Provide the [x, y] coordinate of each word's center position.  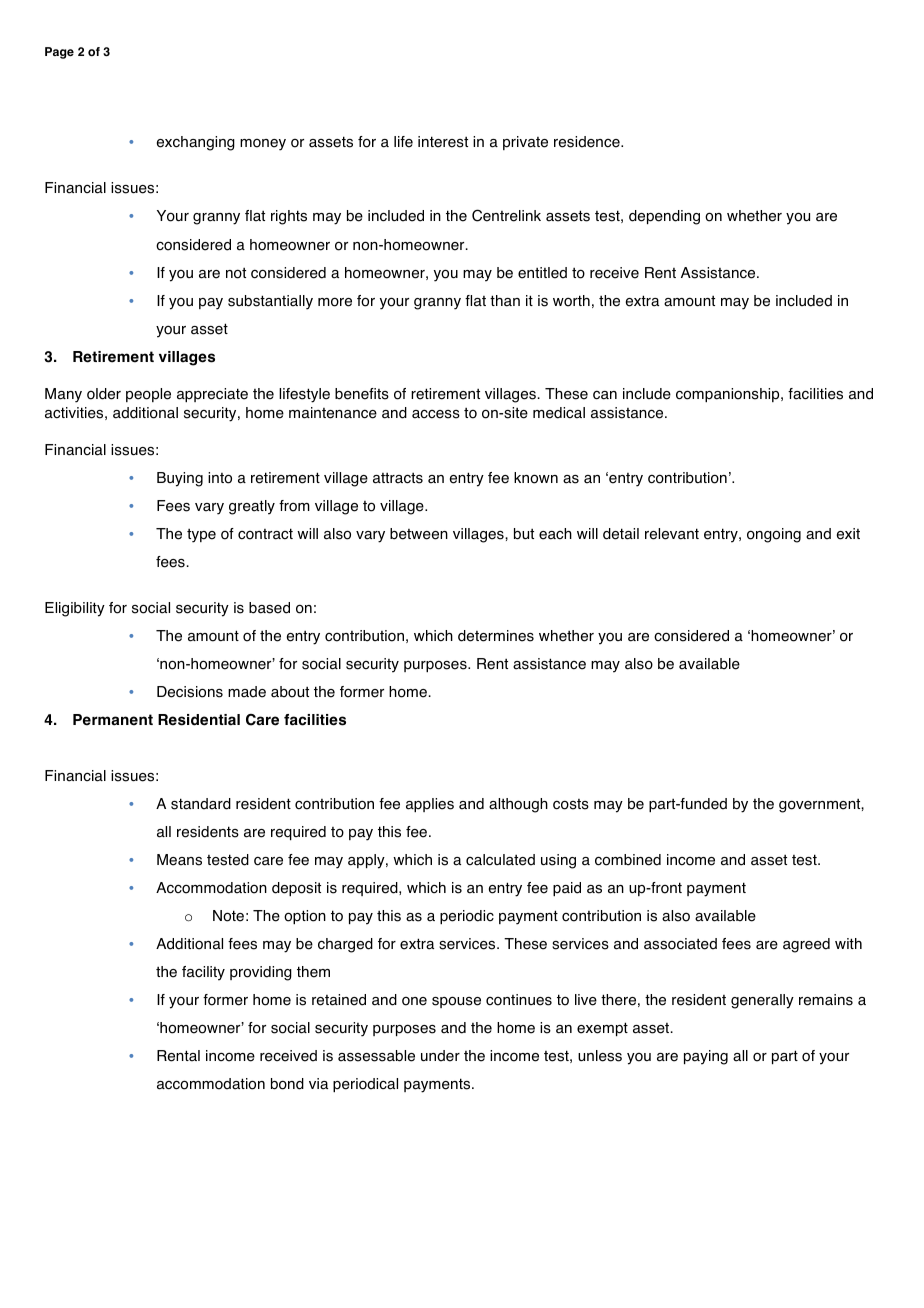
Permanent [113, 720]
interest [443, 142]
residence [588, 142]
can [605, 395]
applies [430, 805]
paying [706, 1057]
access [436, 414]
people [148, 395]
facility [203, 973]
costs [571, 804]
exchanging [196, 143]
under [440, 1056]
